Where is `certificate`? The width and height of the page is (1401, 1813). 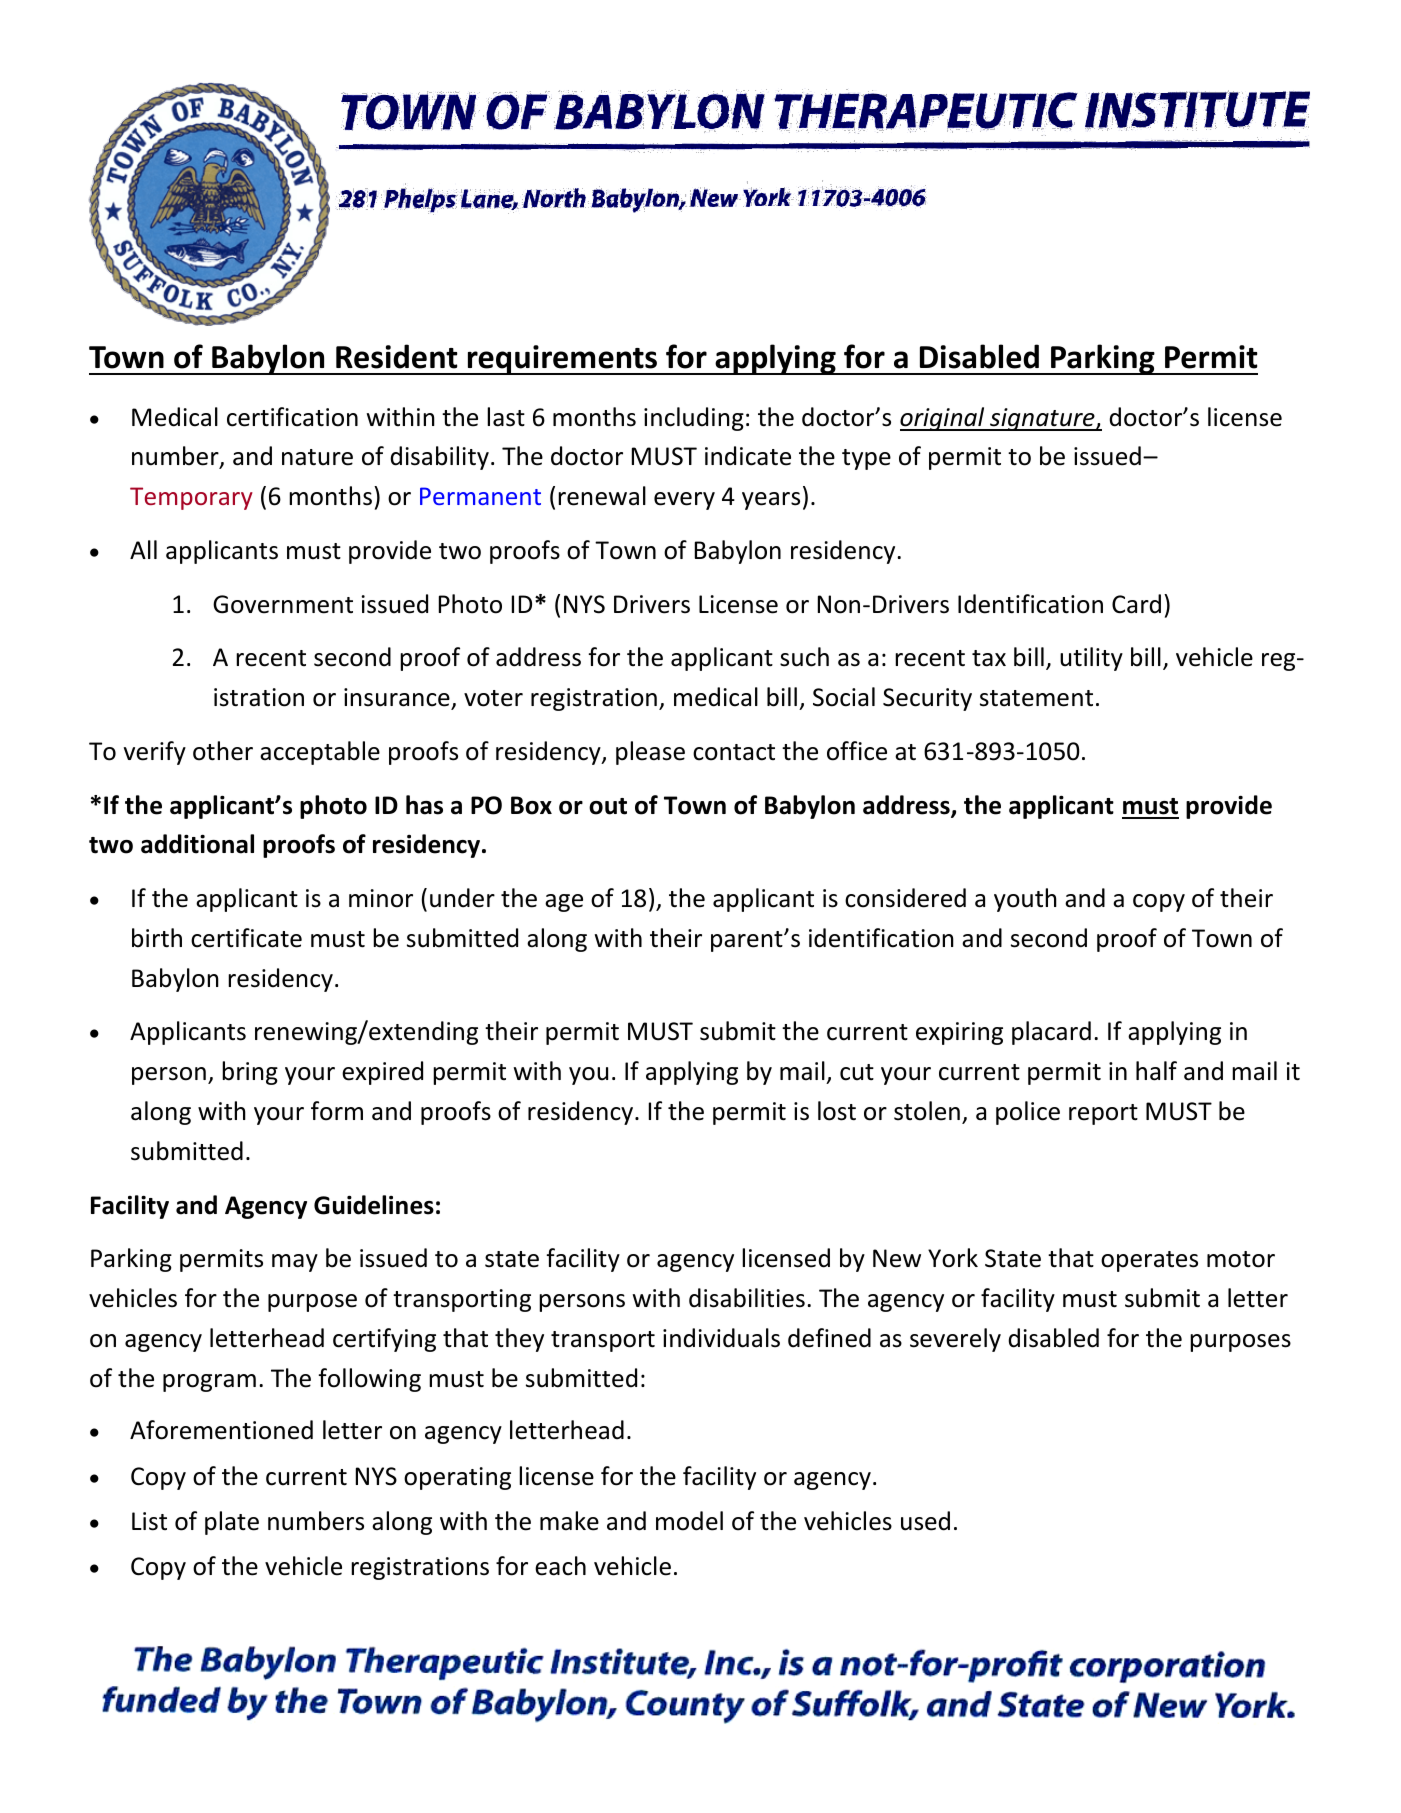
certificate is located at coordinates (246, 938).
